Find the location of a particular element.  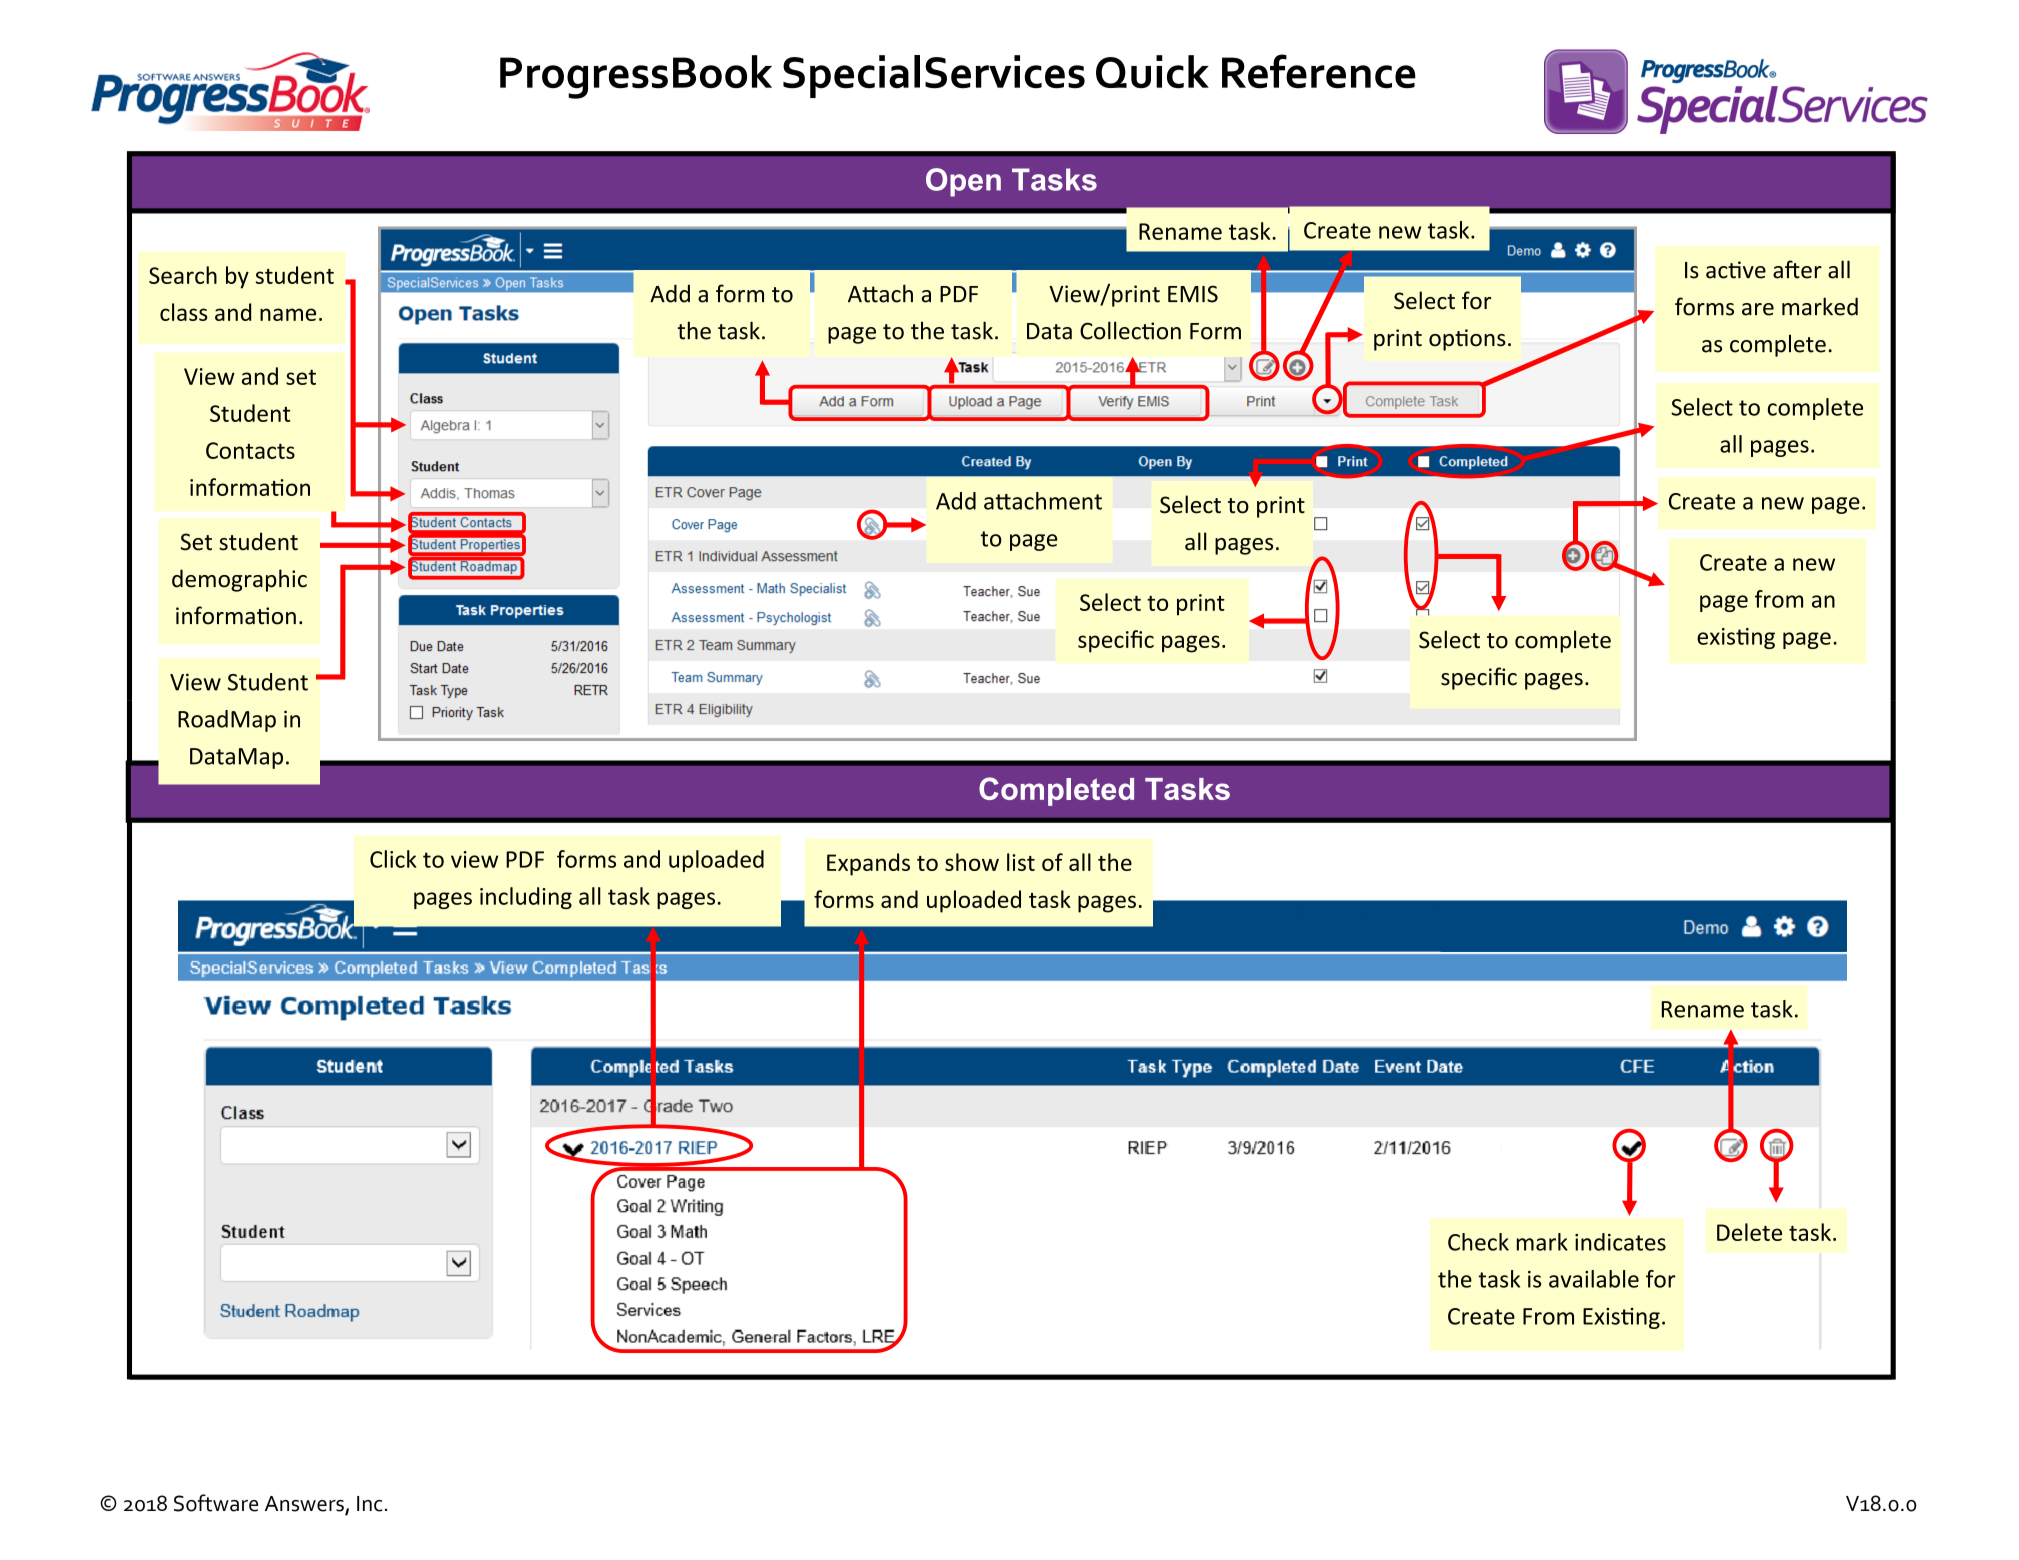

Answers is located at coordinates (305, 1505).
